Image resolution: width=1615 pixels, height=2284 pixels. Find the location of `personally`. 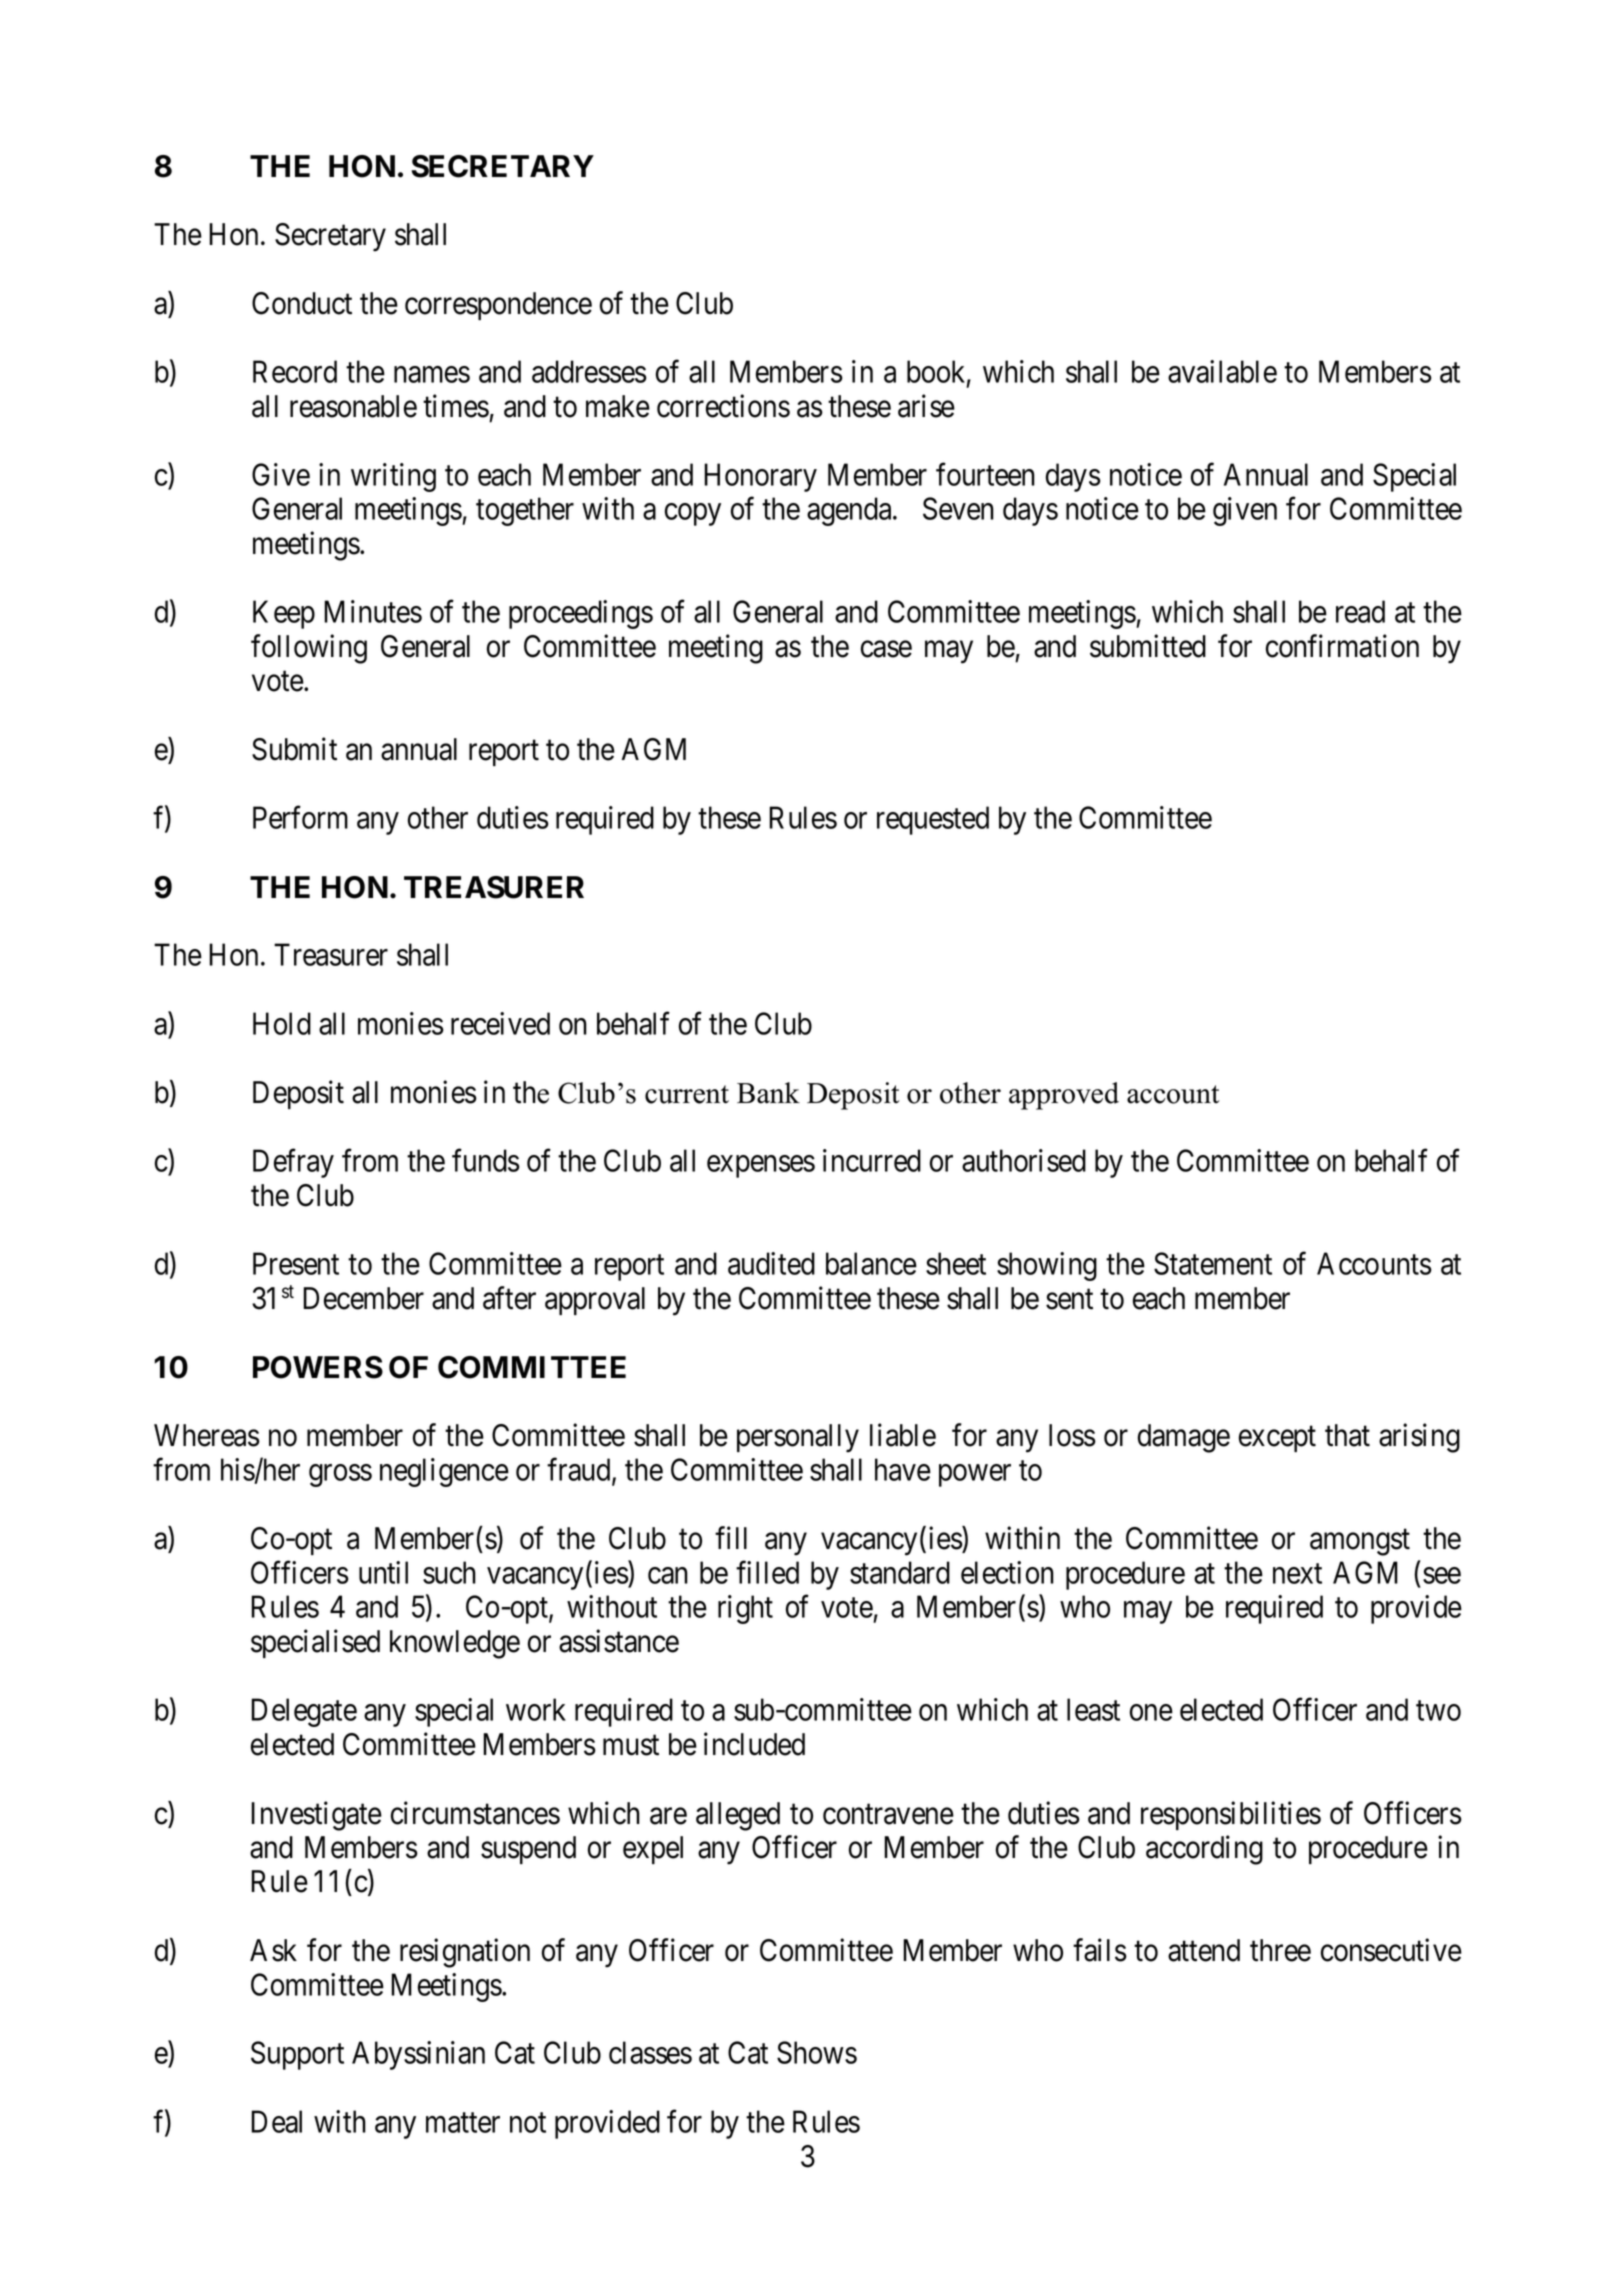

personally is located at coordinates (798, 1438).
